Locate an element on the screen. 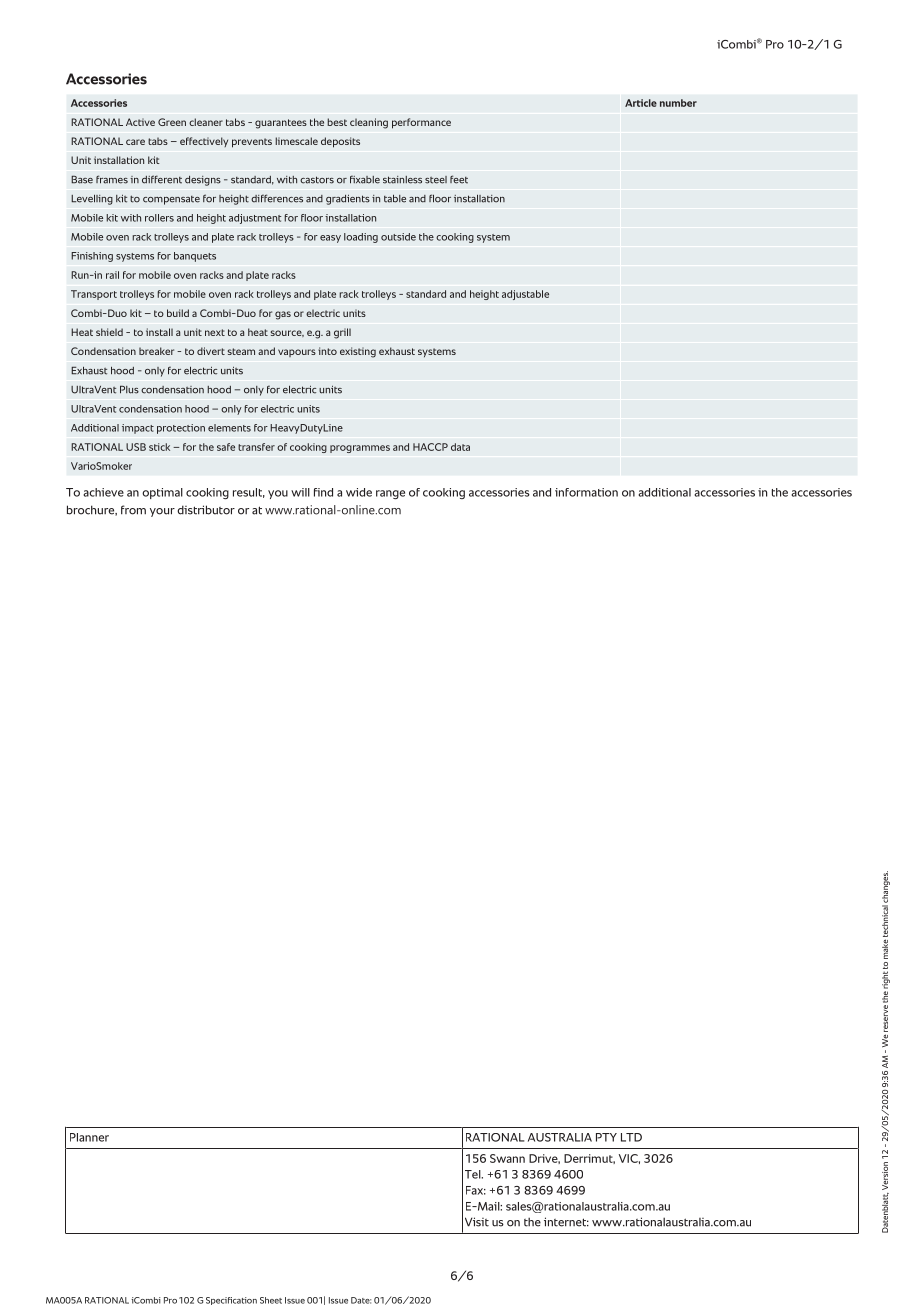 This screenshot has width=924, height=1308. care is located at coordinates (135, 142).
